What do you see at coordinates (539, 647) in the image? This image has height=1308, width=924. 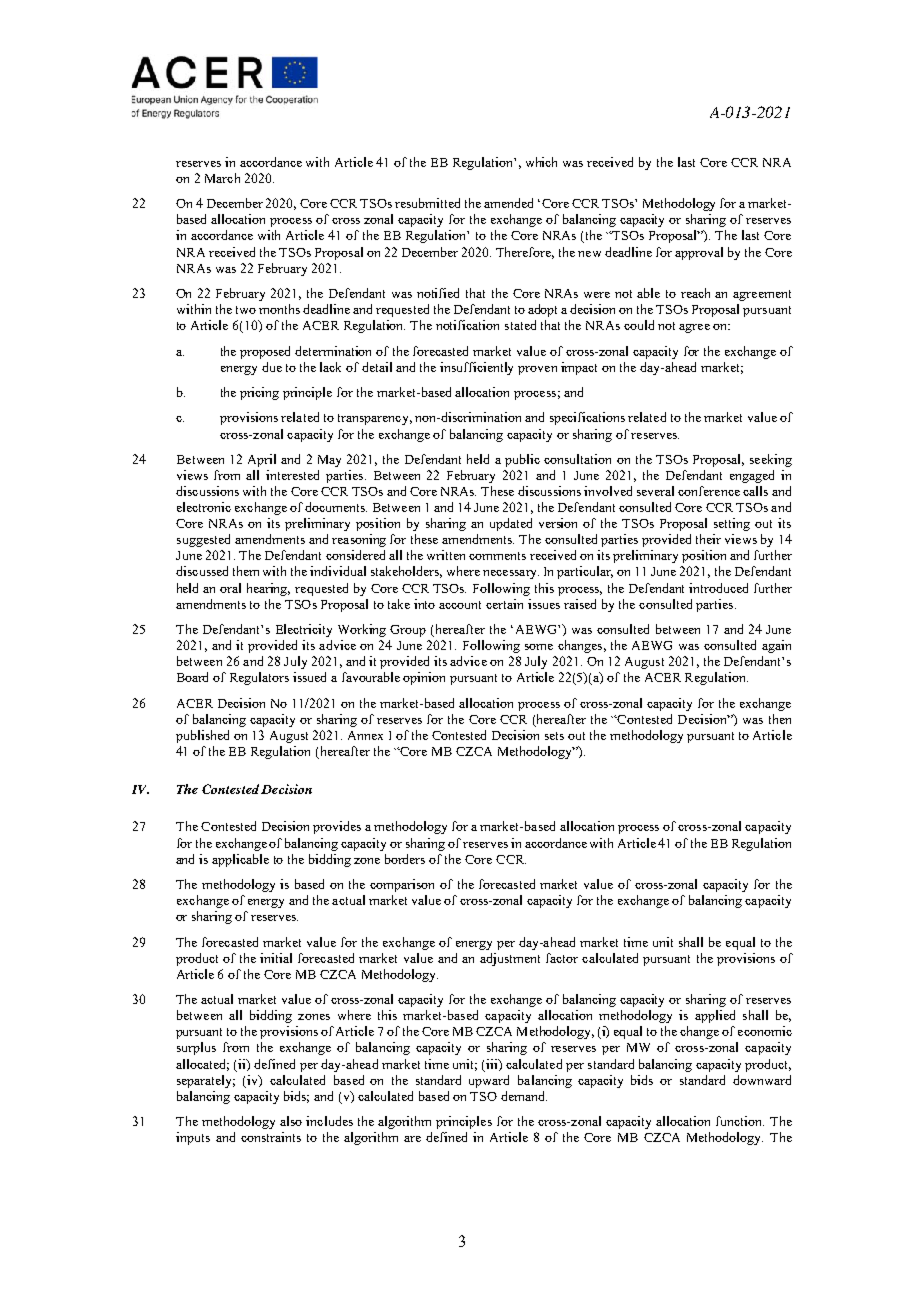 I see `some` at bounding box center [539, 647].
